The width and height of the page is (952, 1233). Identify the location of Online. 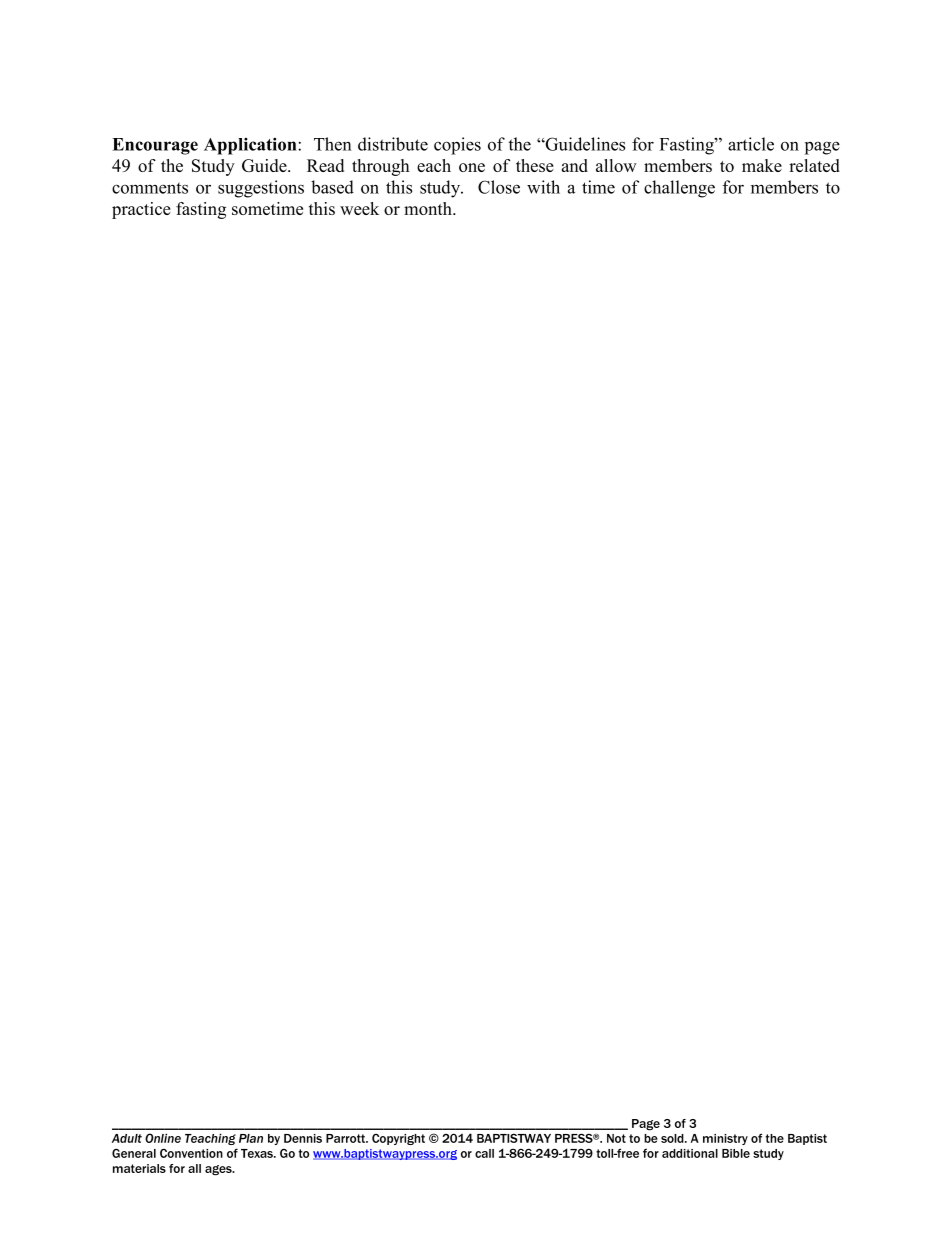
(163, 1138).
